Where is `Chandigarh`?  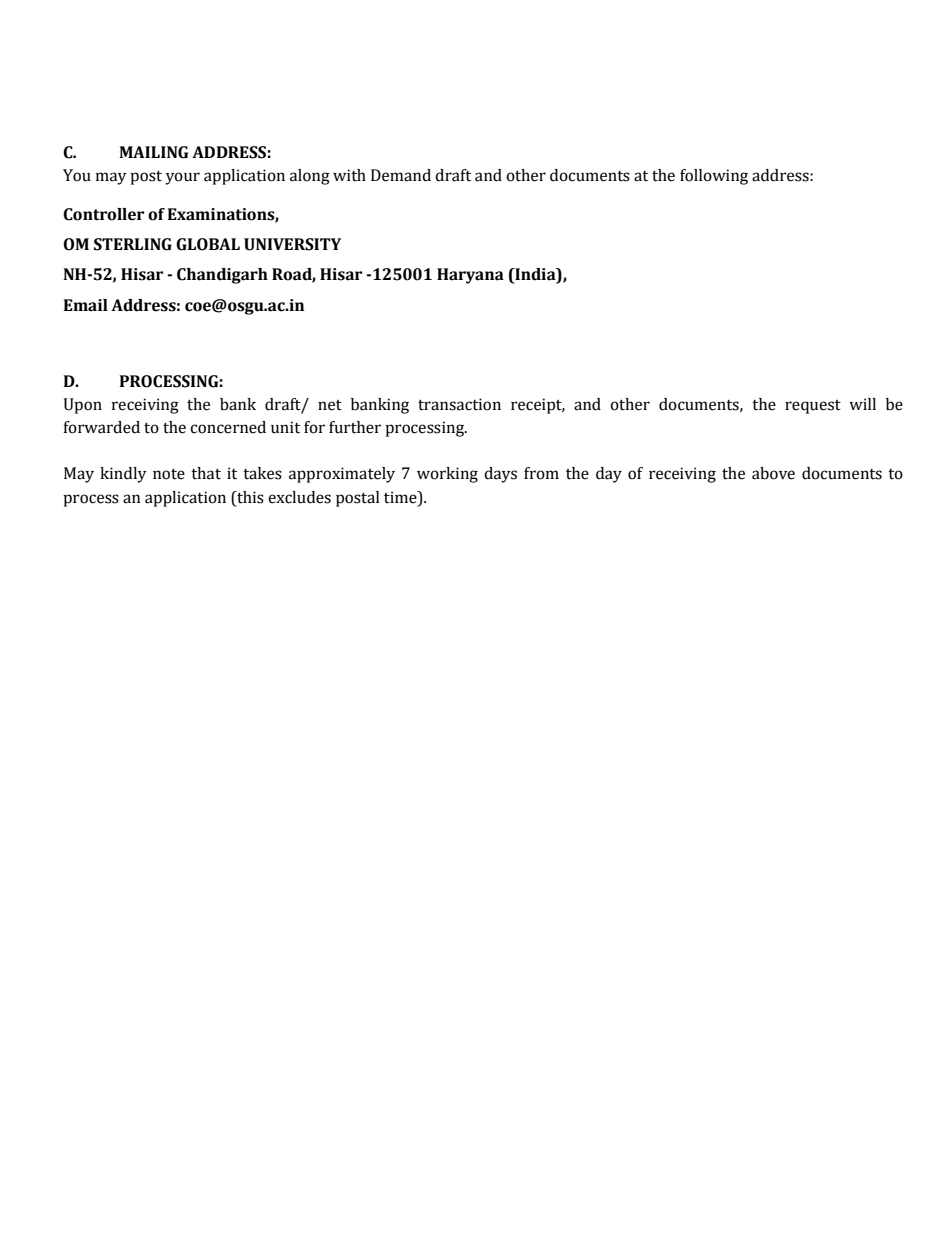
Chandigarh is located at coordinates (222, 276).
